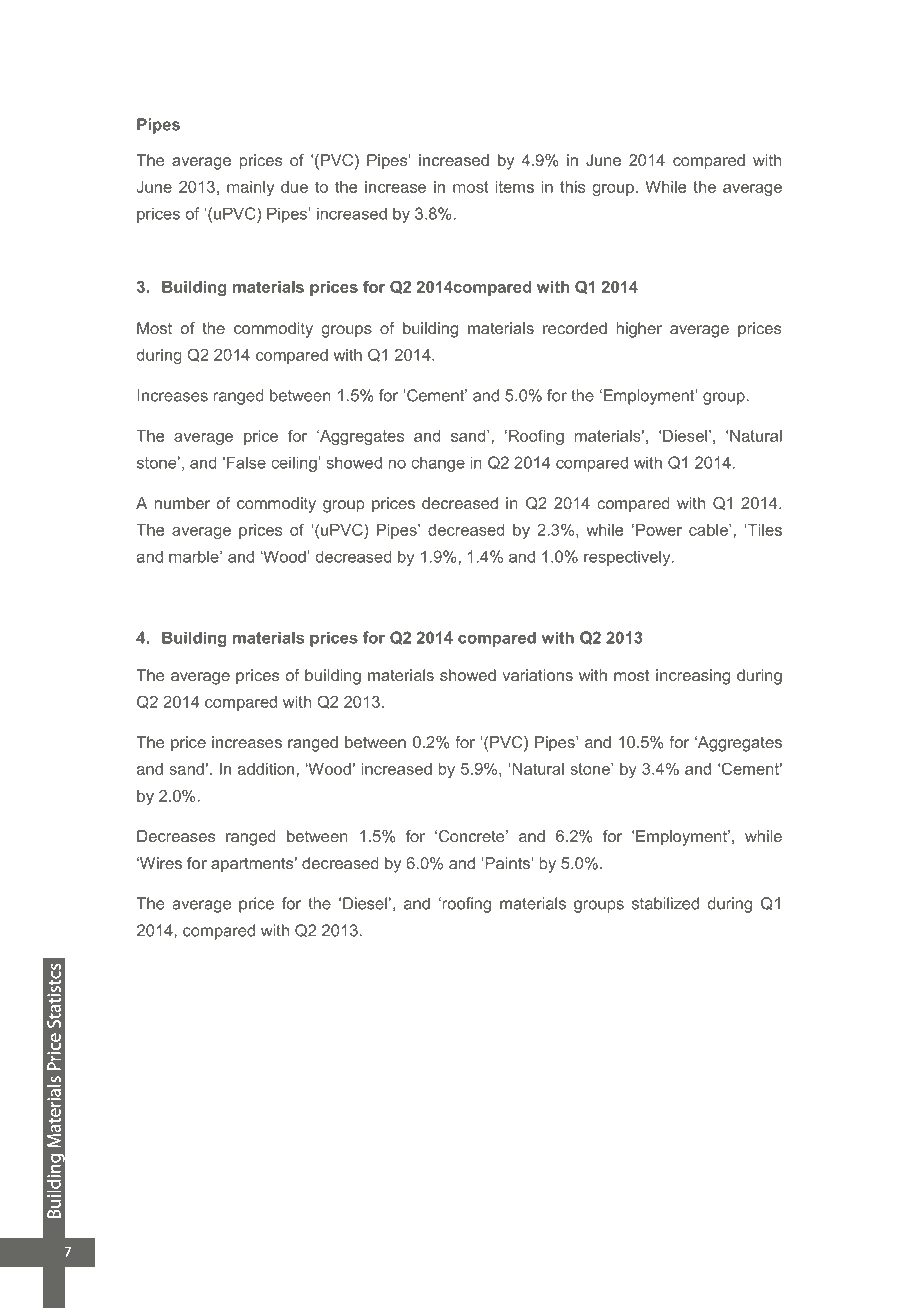 This page has height=1308, width=924. I want to click on increasing, so click(693, 677).
